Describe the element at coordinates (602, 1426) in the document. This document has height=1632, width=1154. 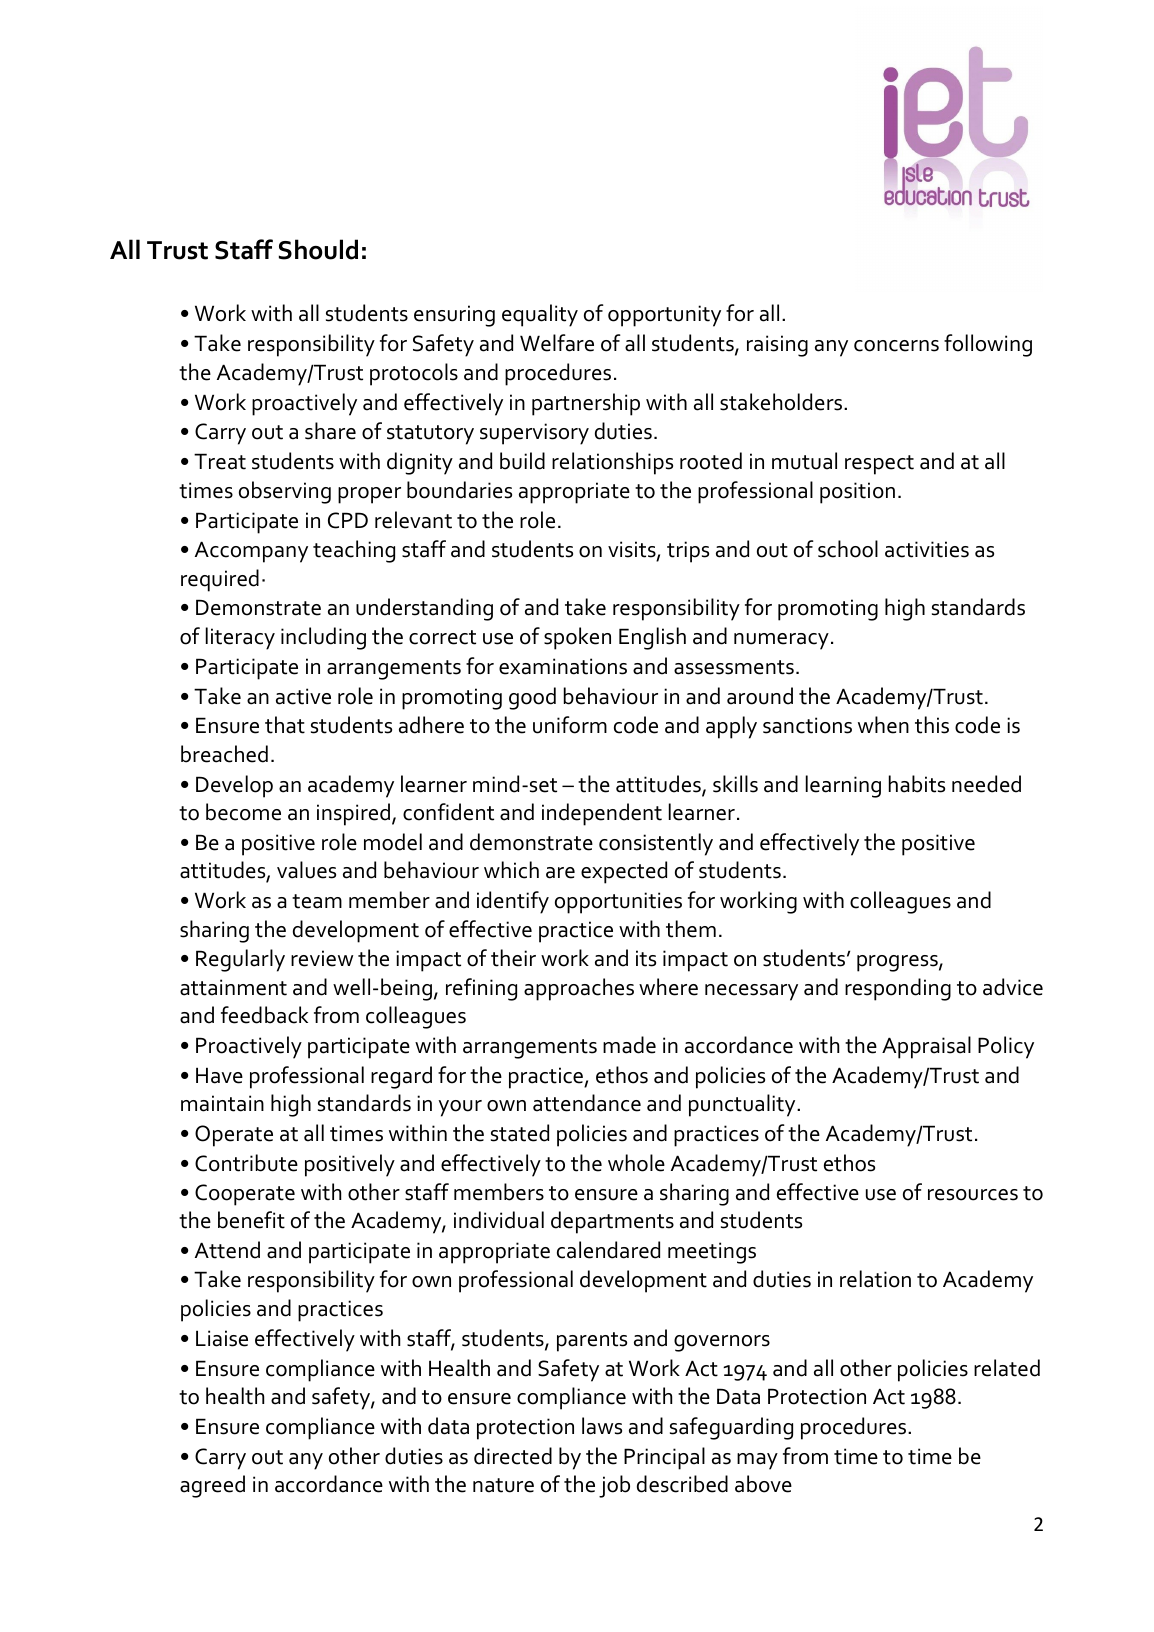
I see `laws` at that location.
